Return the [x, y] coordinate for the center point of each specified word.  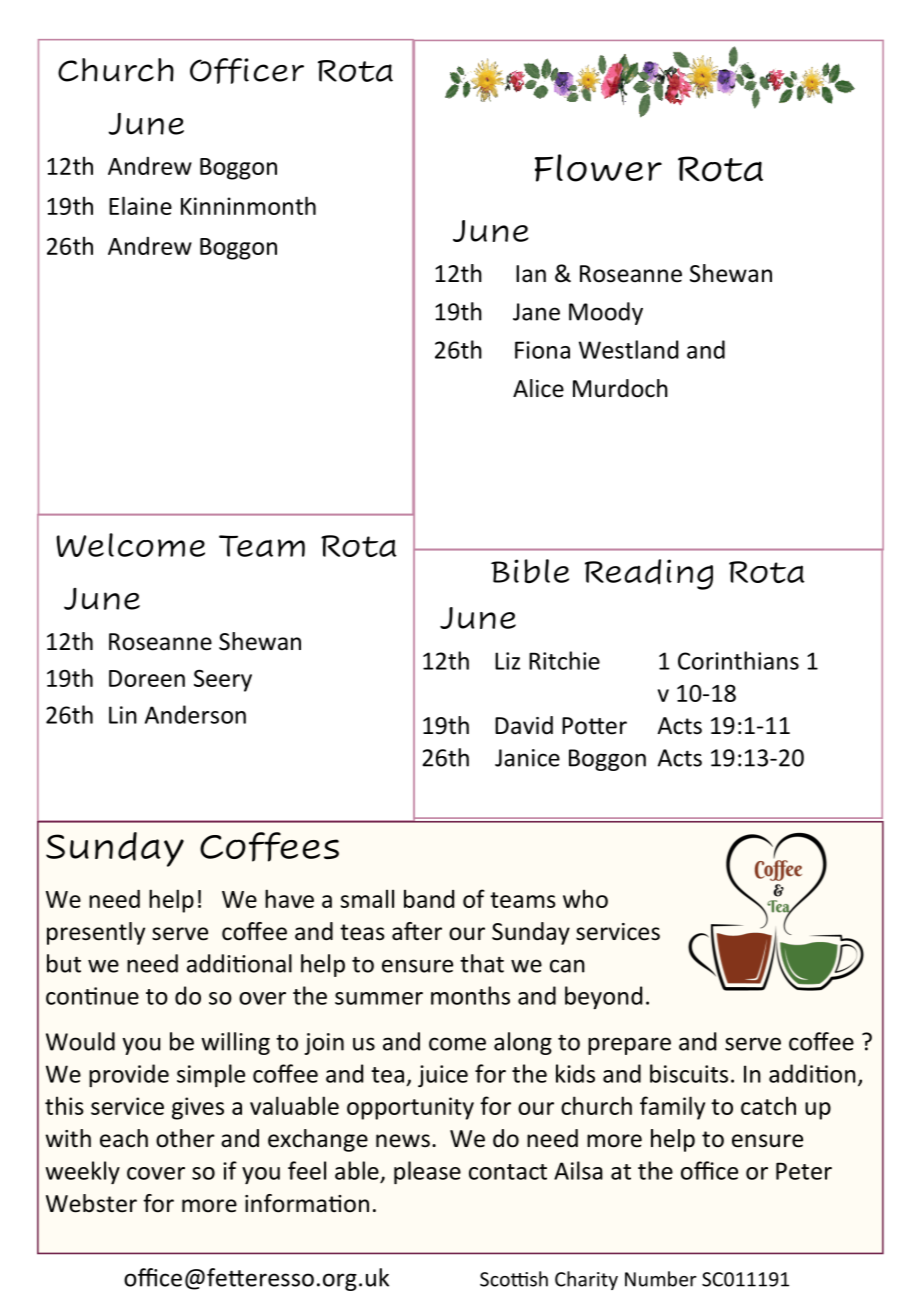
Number [661, 1279]
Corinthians [738, 660]
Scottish [514, 1279]
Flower [598, 168]
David [524, 725]
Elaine [140, 205]
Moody [606, 313]
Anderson [195, 714]
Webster [91, 1203]
